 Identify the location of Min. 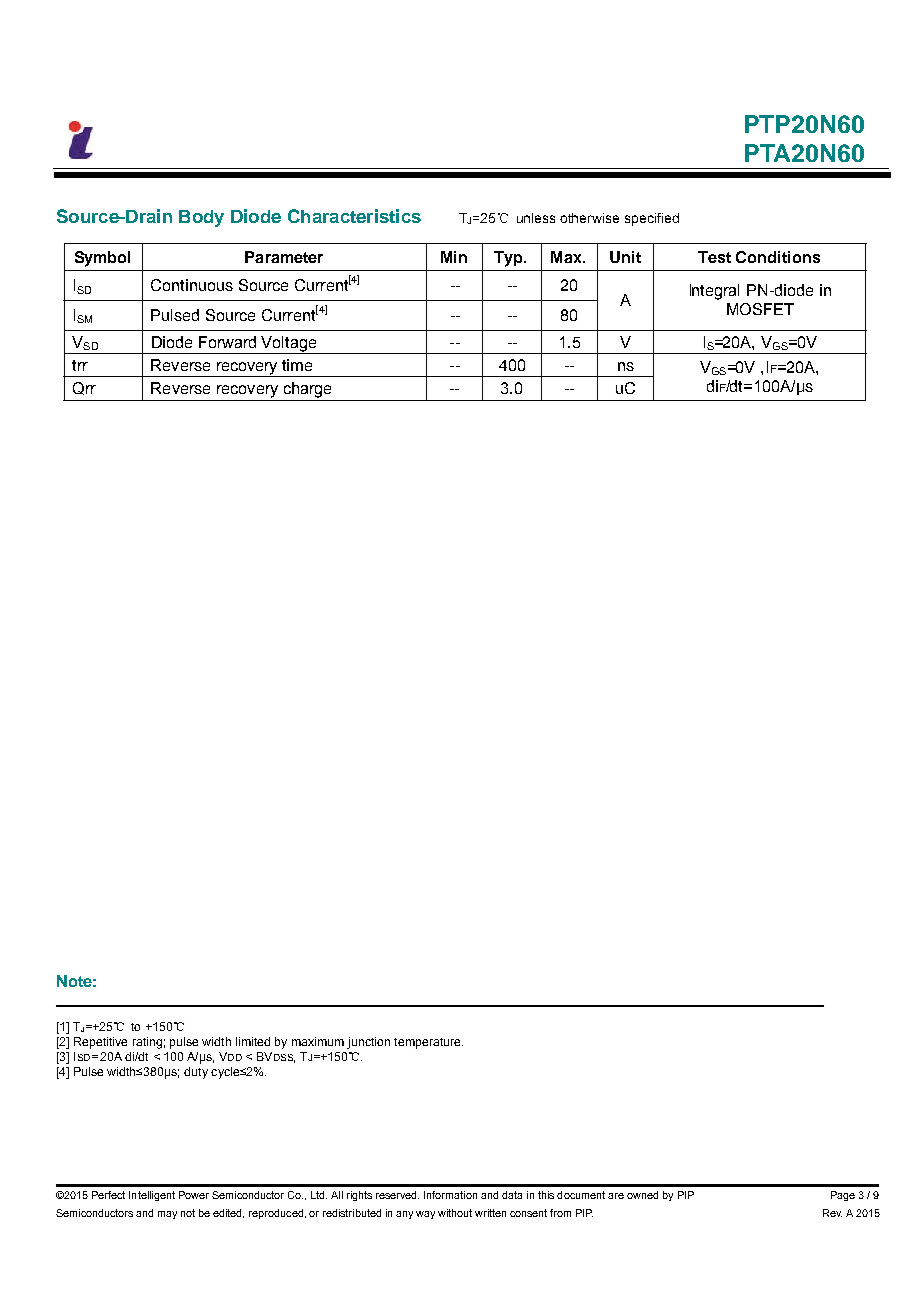
(454, 257).
